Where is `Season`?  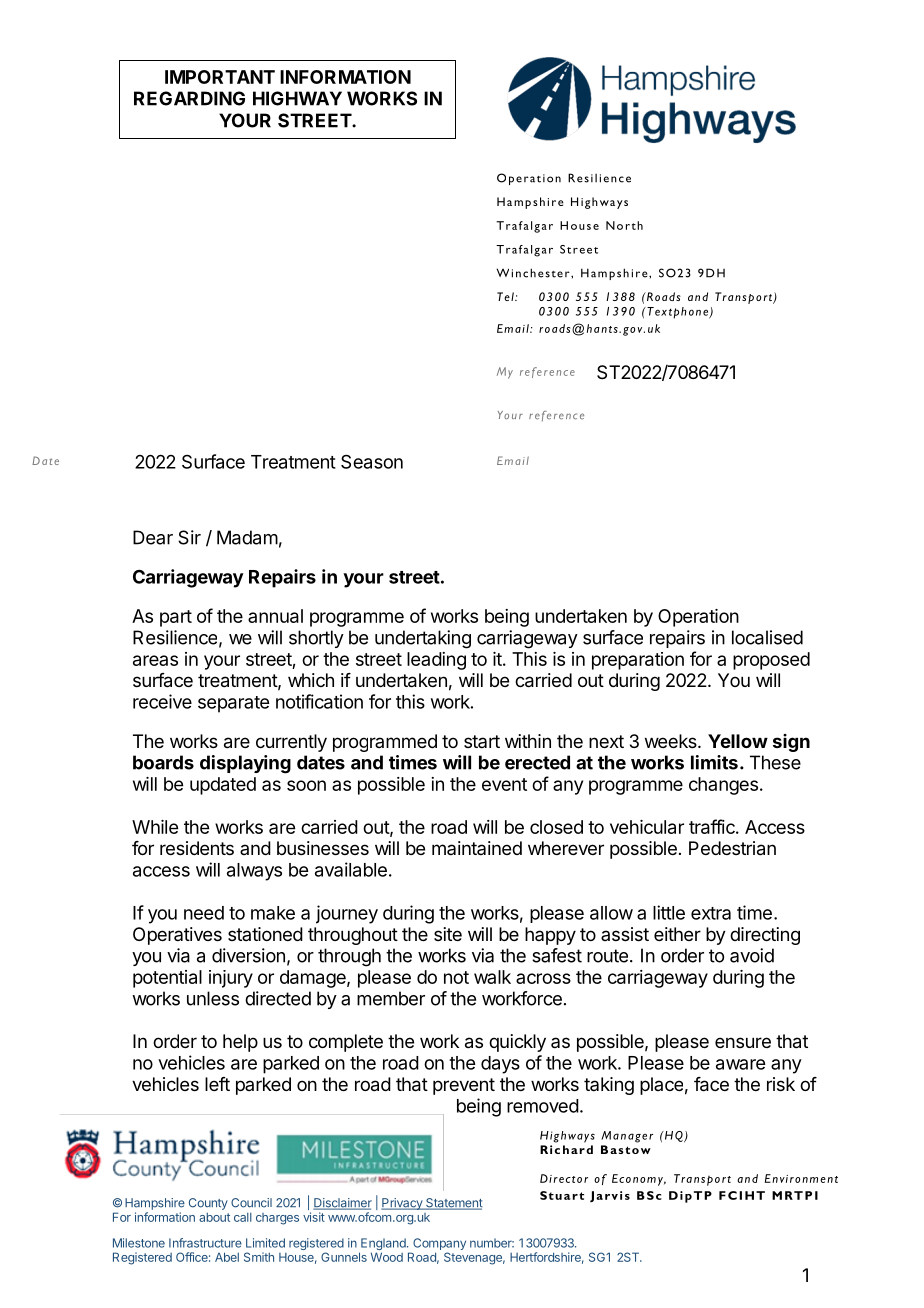 Season is located at coordinates (372, 461).
